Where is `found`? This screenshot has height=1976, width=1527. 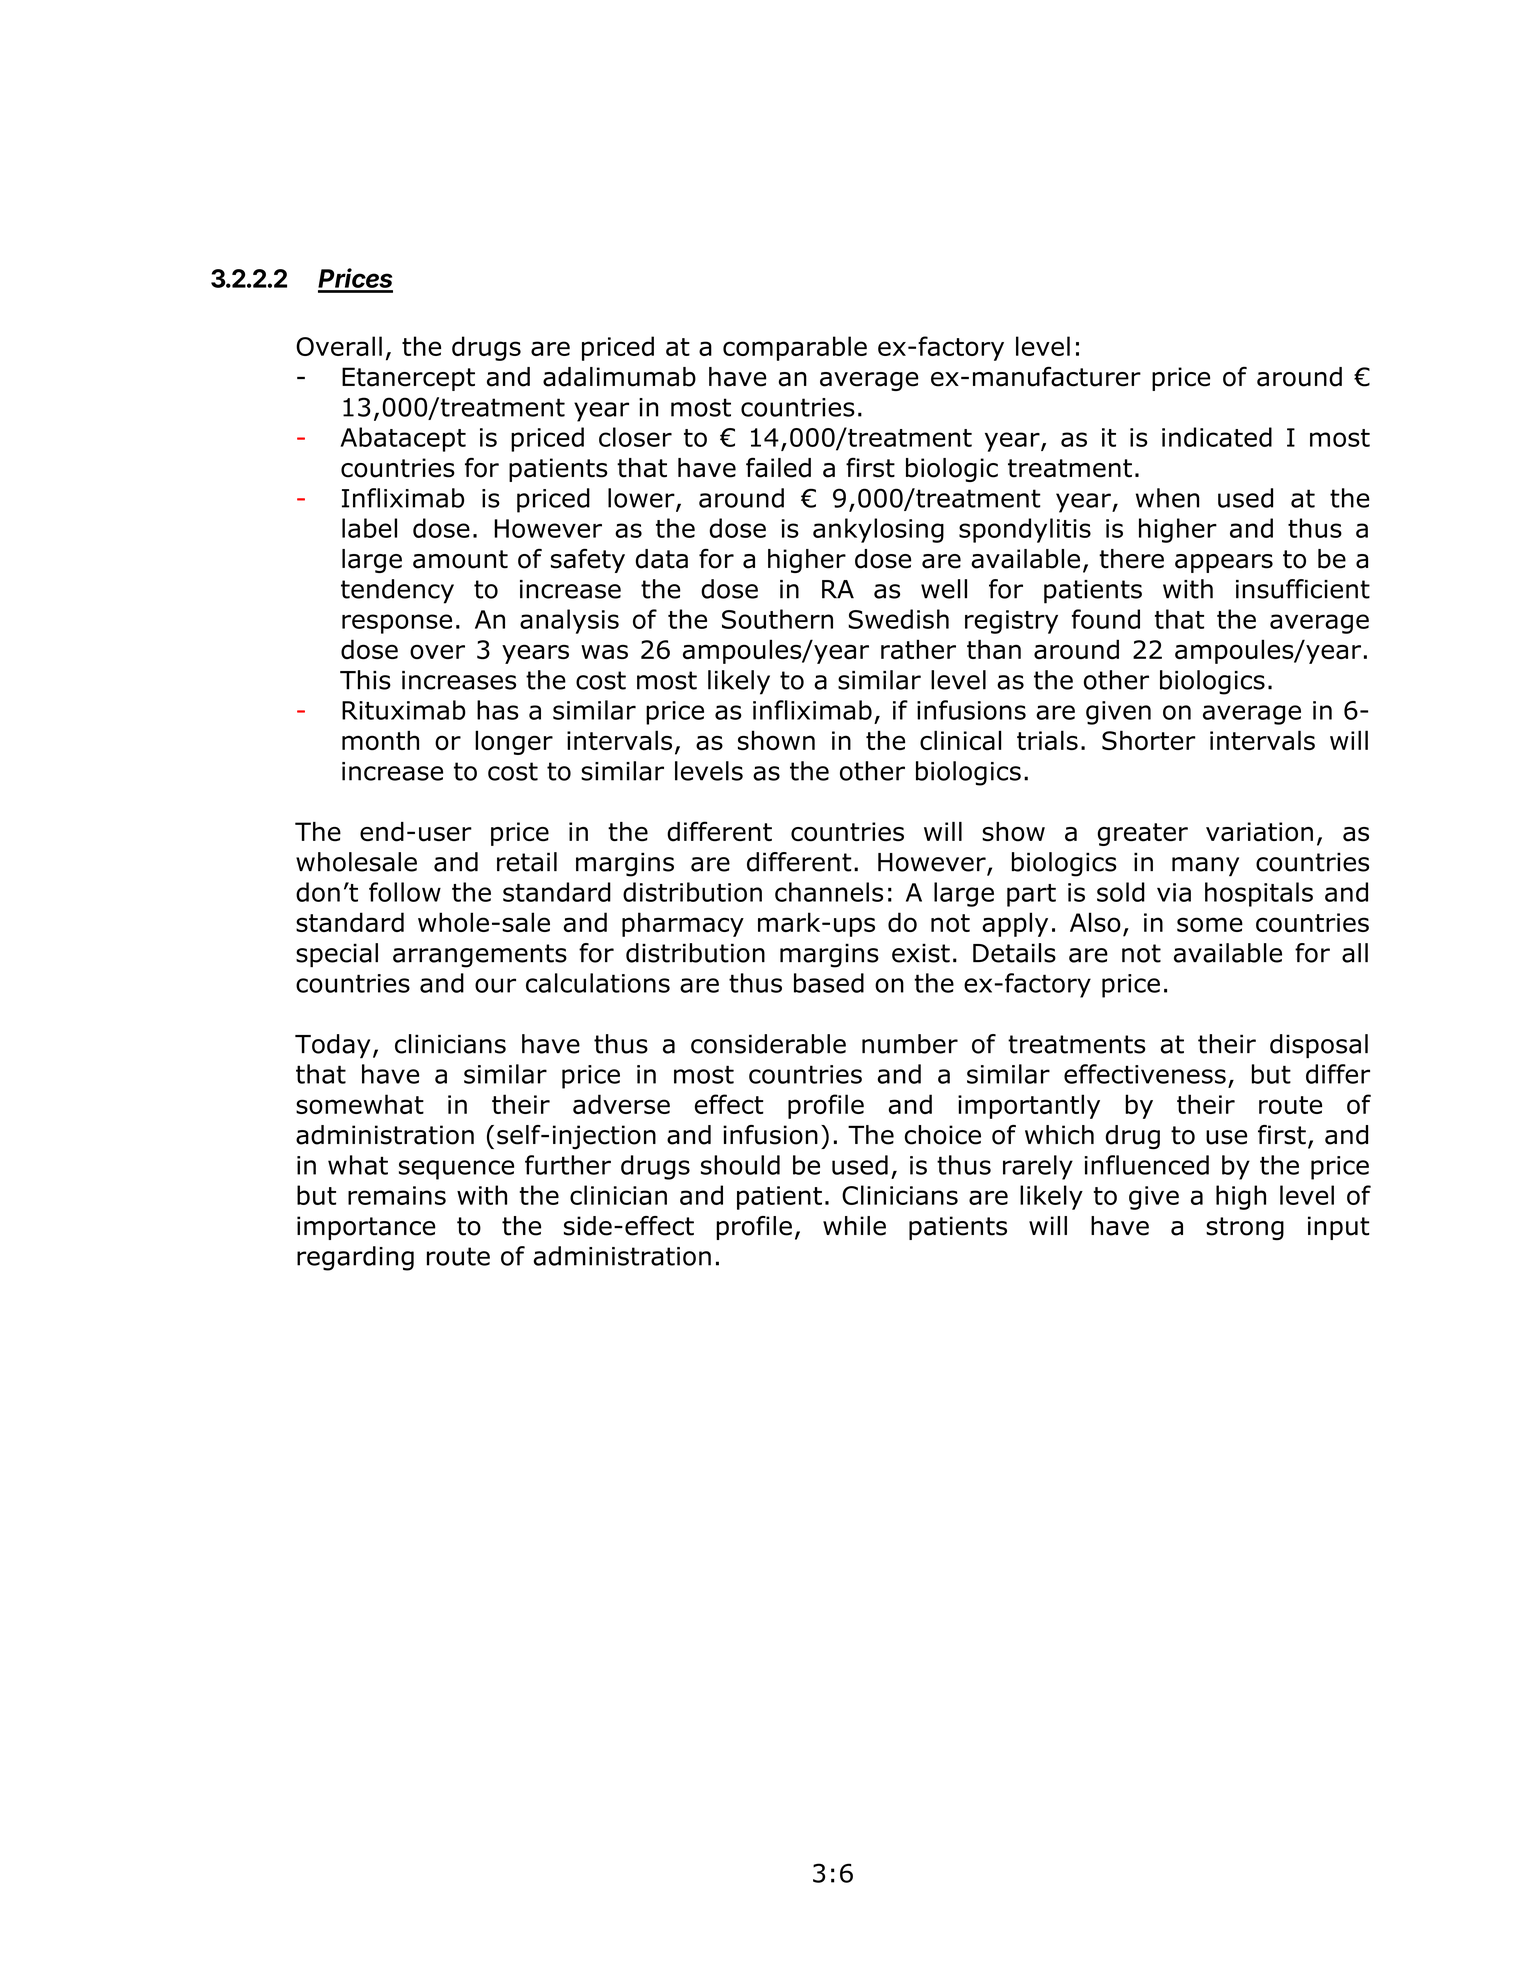
found is located at coordinates (1106, 619).
